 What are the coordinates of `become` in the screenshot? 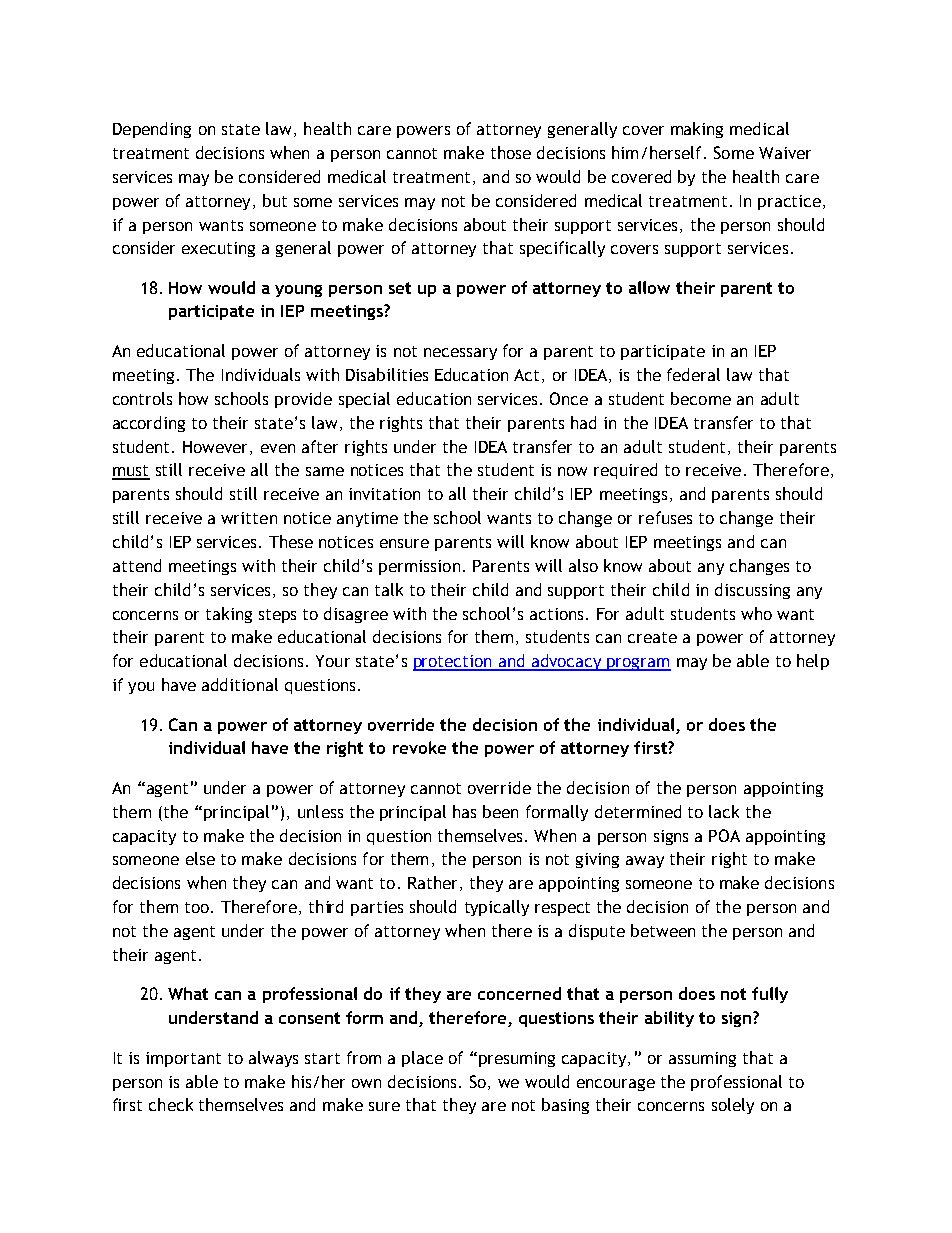 It's located at (701, 398).
